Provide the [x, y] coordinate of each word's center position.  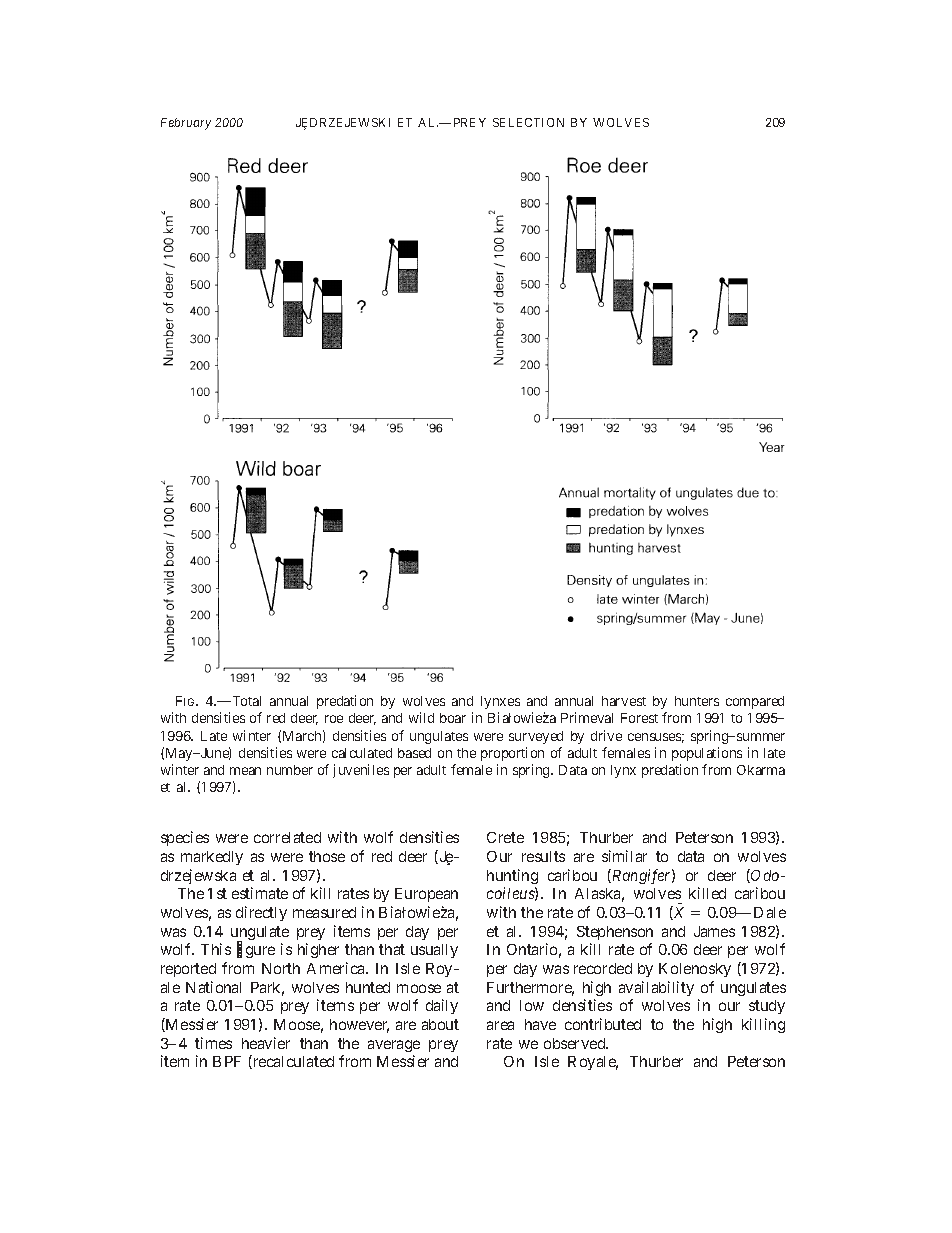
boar [453, 718]
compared [755, 702]
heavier [266, 1043]
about [440, 1024]
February [186, 124]
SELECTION [528, 122]
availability [656, 988]
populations [707, 754]
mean [245, 771]
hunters [697, 701]
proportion [512, 754]
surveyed [536, 737]
